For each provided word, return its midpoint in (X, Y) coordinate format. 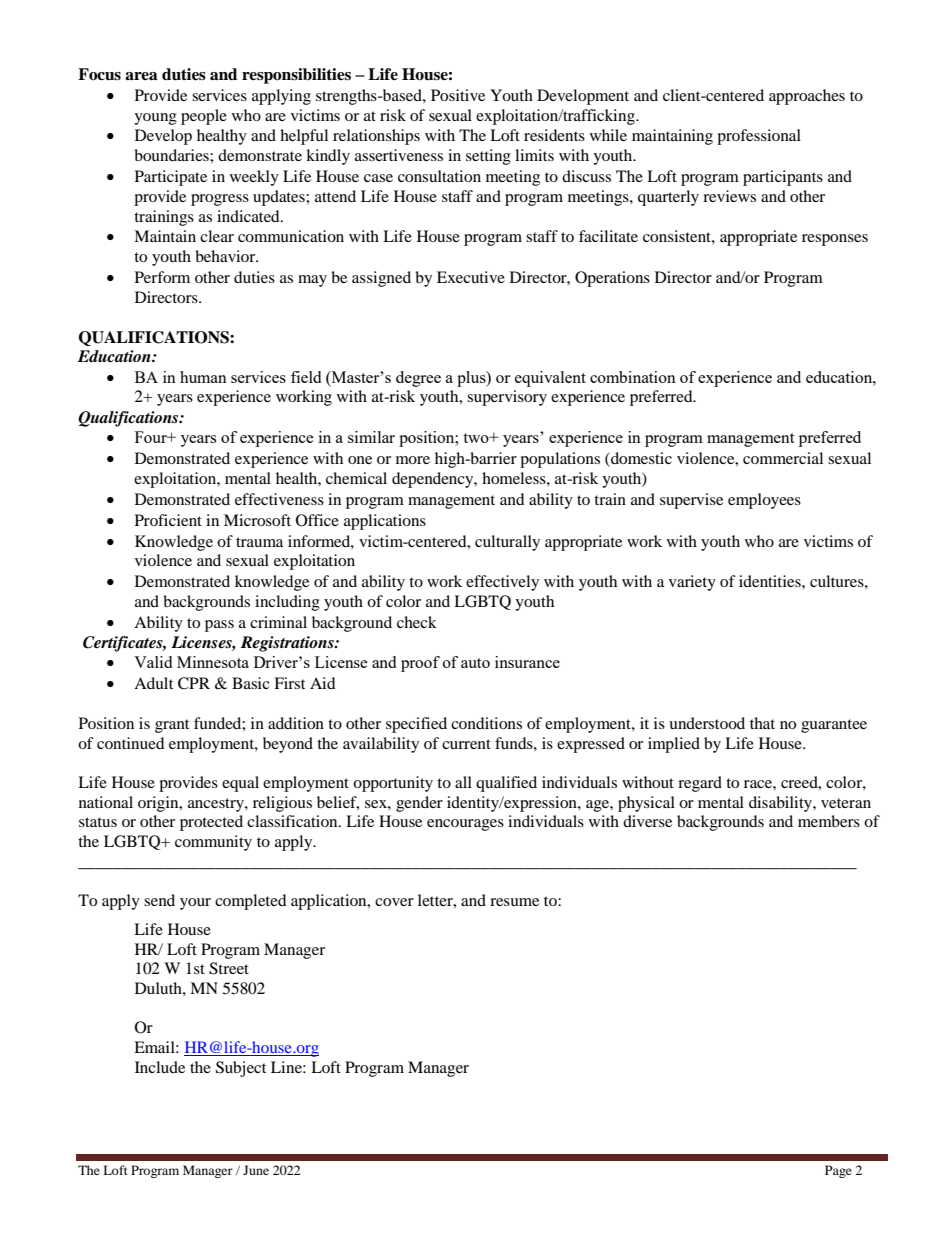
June (256, 1170)
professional (759, 137)
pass (219, 626)
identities (771, 581)
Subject (241, 1069)
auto (475, 663)
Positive (458, 95)
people (204, 117)
